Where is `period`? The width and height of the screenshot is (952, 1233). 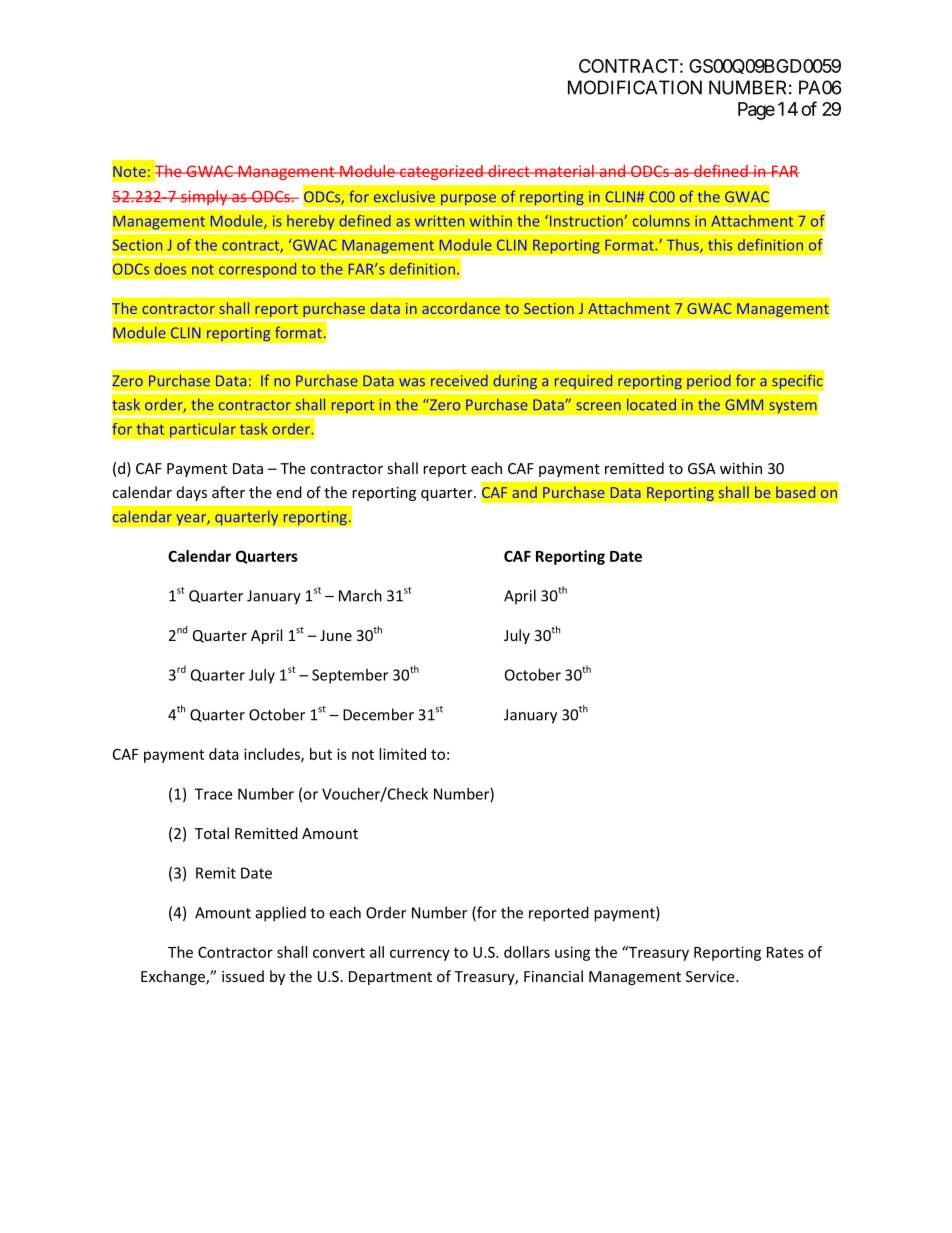
period is located at coordinates (709, 383).
